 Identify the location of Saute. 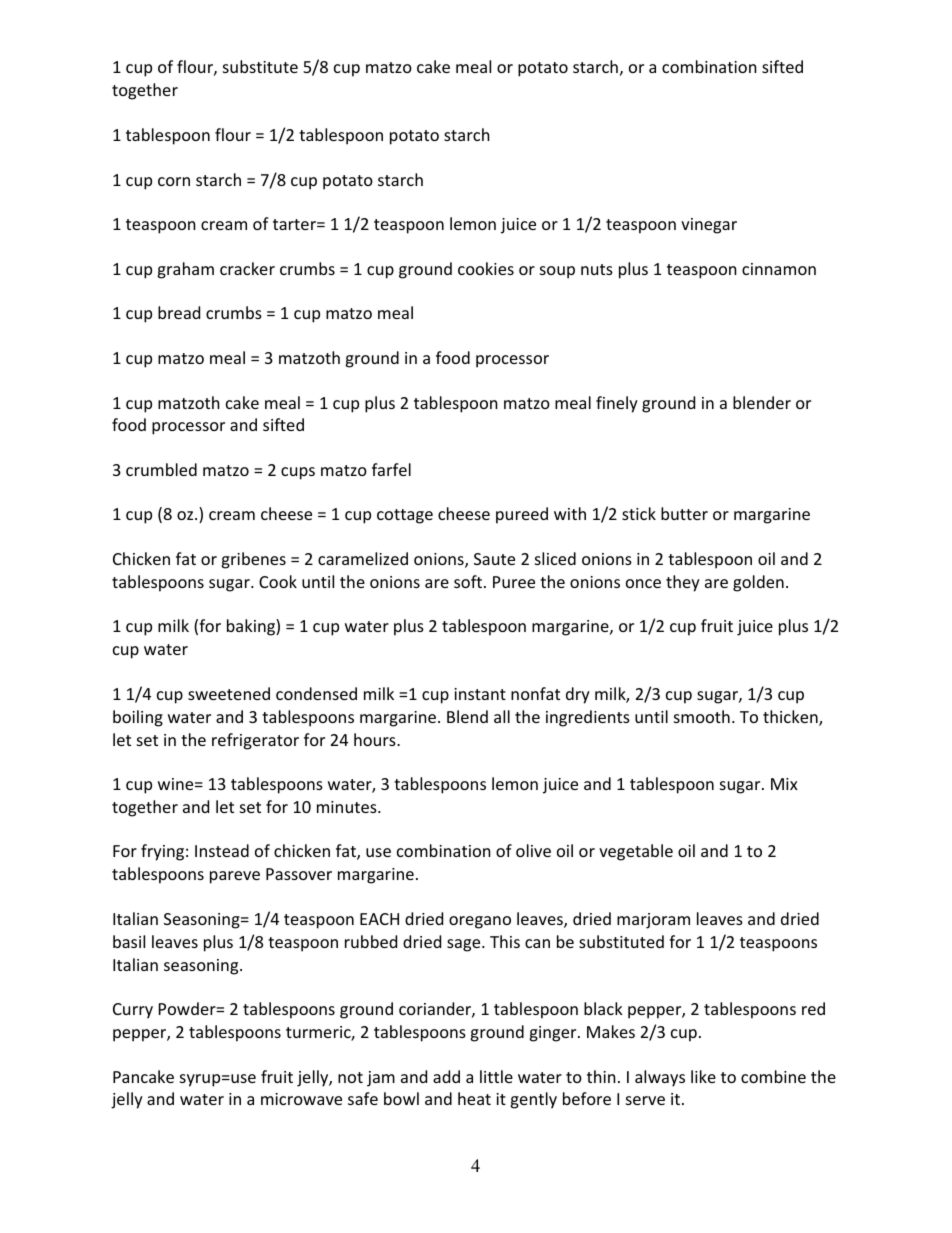
(494, 559).
